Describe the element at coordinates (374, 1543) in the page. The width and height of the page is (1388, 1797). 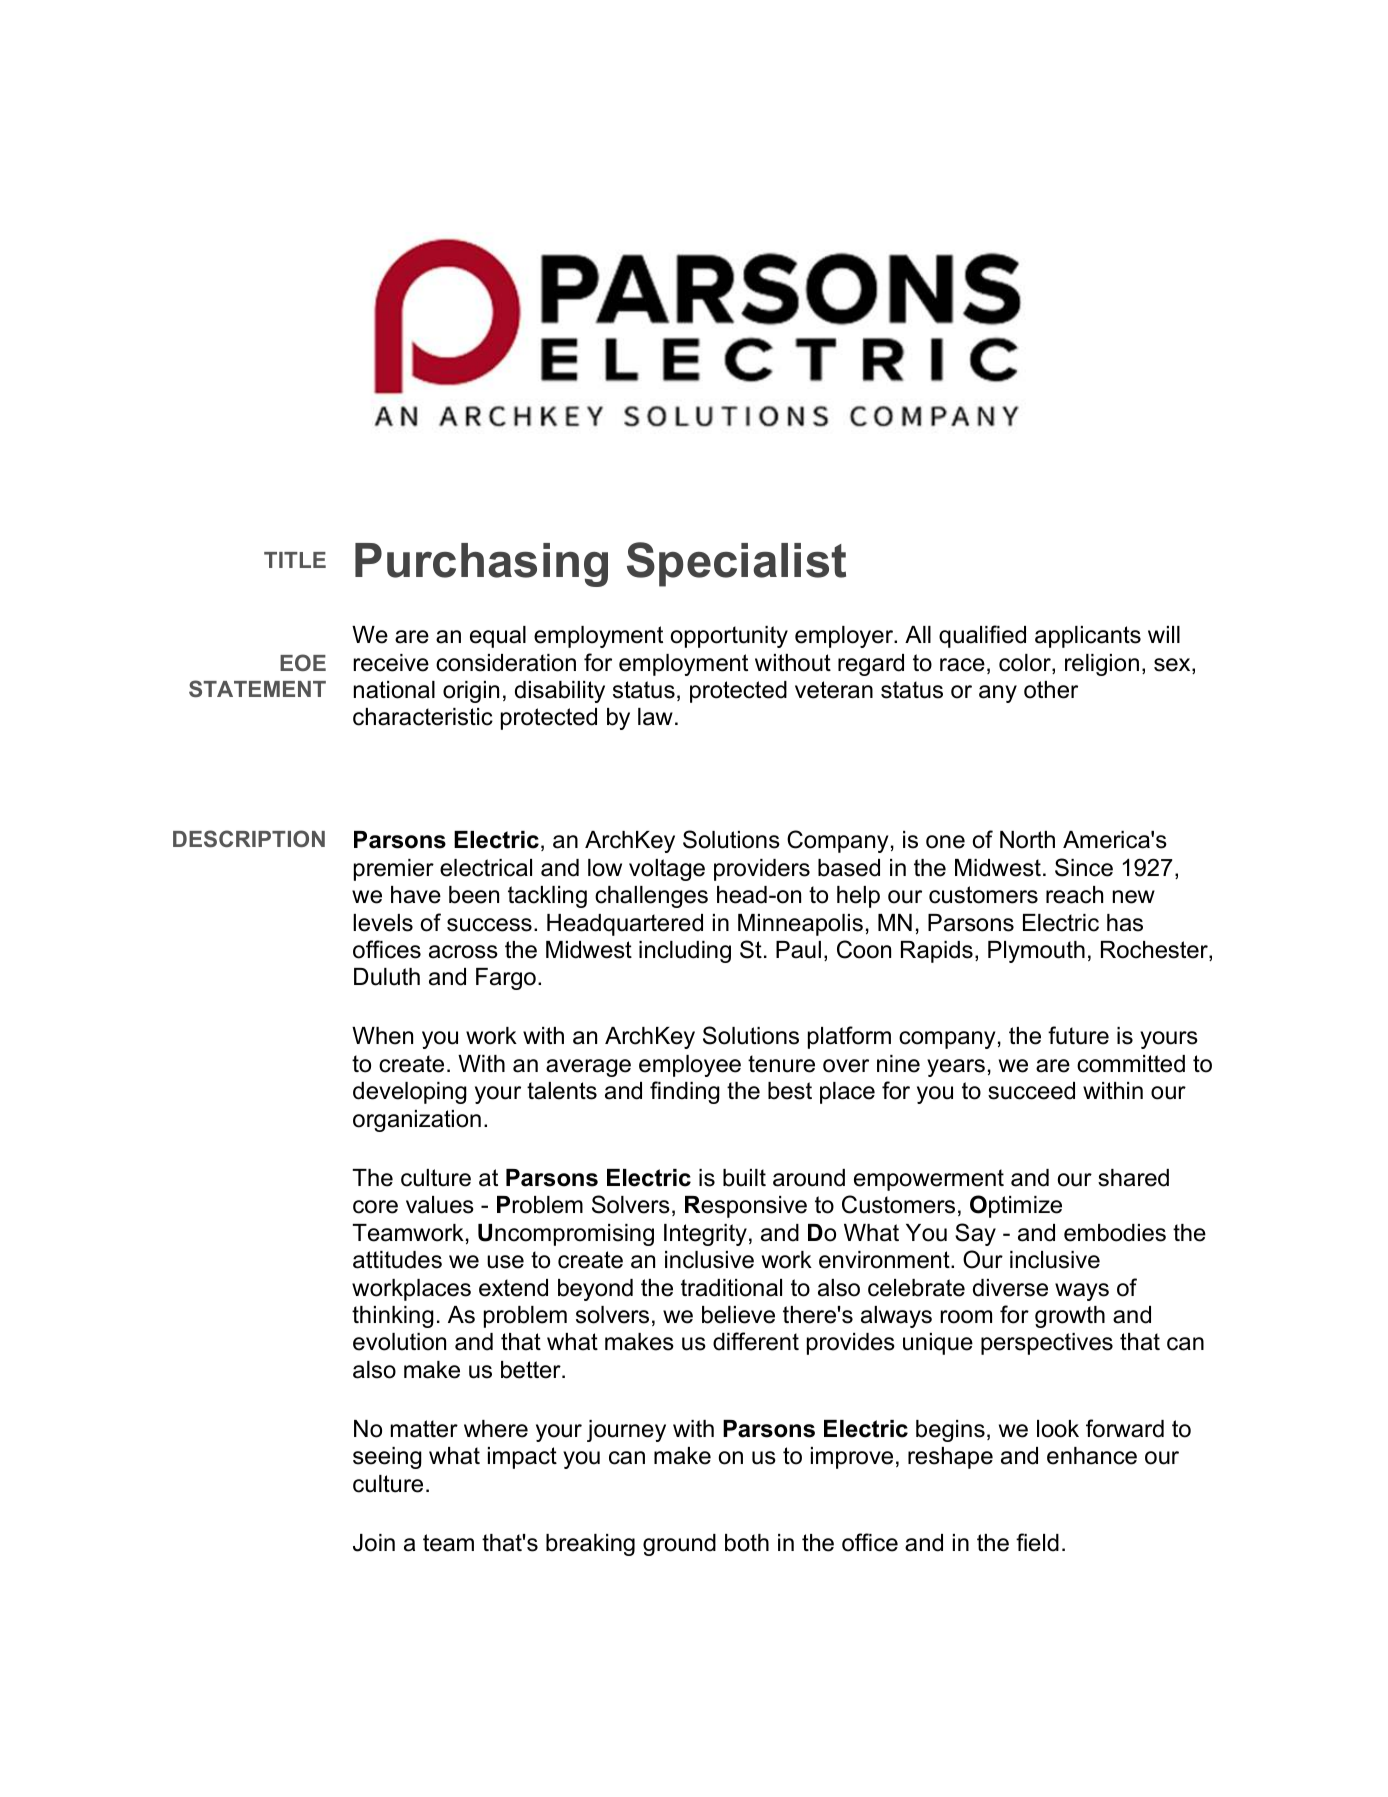
I see `Join` at that location.
